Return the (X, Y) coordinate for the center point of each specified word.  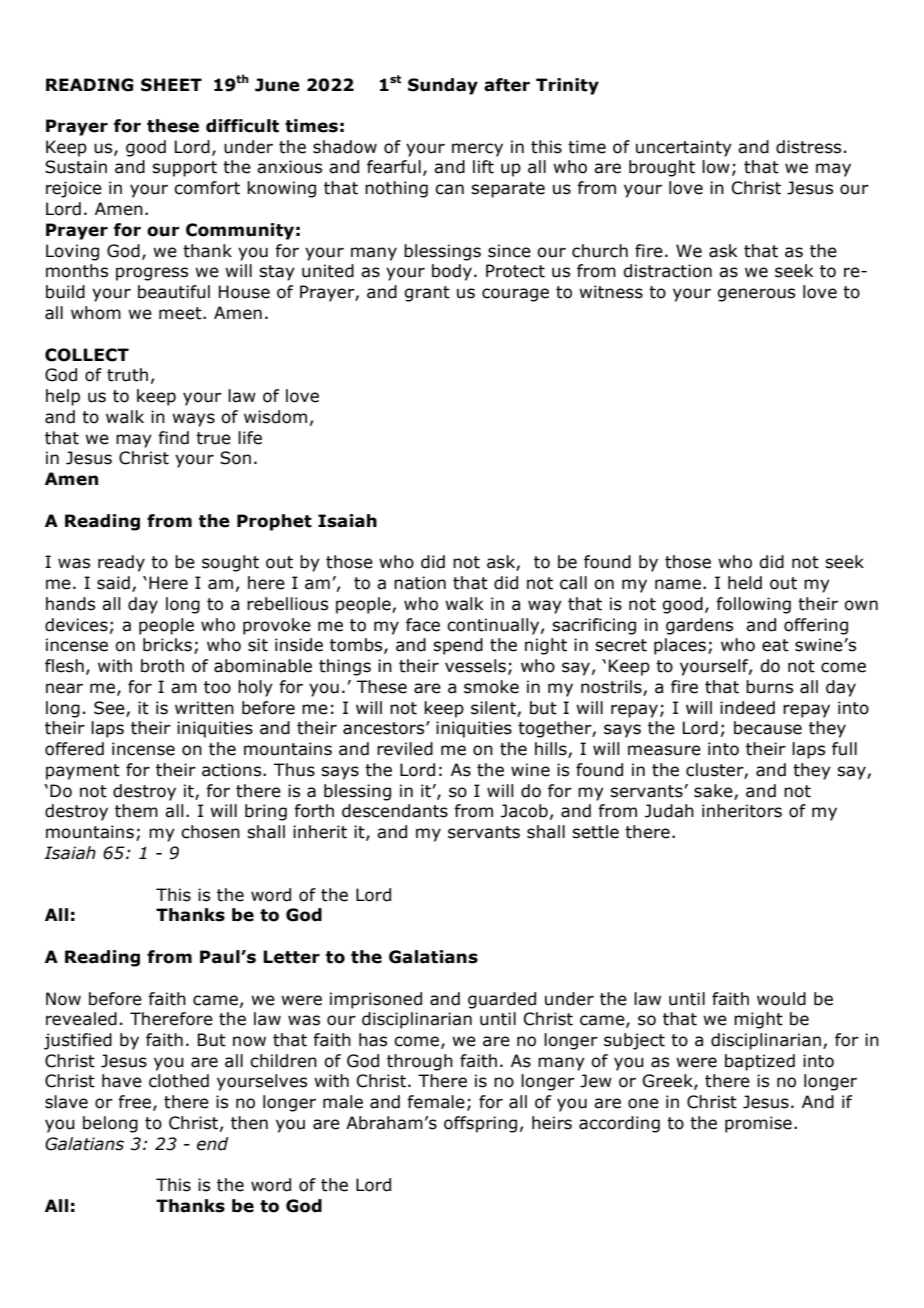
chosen (210, 832)
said (113, 583)
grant (427, 294)
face (423, 625)
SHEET (171, 85)
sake (714, 792)
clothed (179, 1081)
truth (127, 375)
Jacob (524, 811)
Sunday (443, 86)
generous (756, 295)
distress (808, 147)
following (753, 605)
